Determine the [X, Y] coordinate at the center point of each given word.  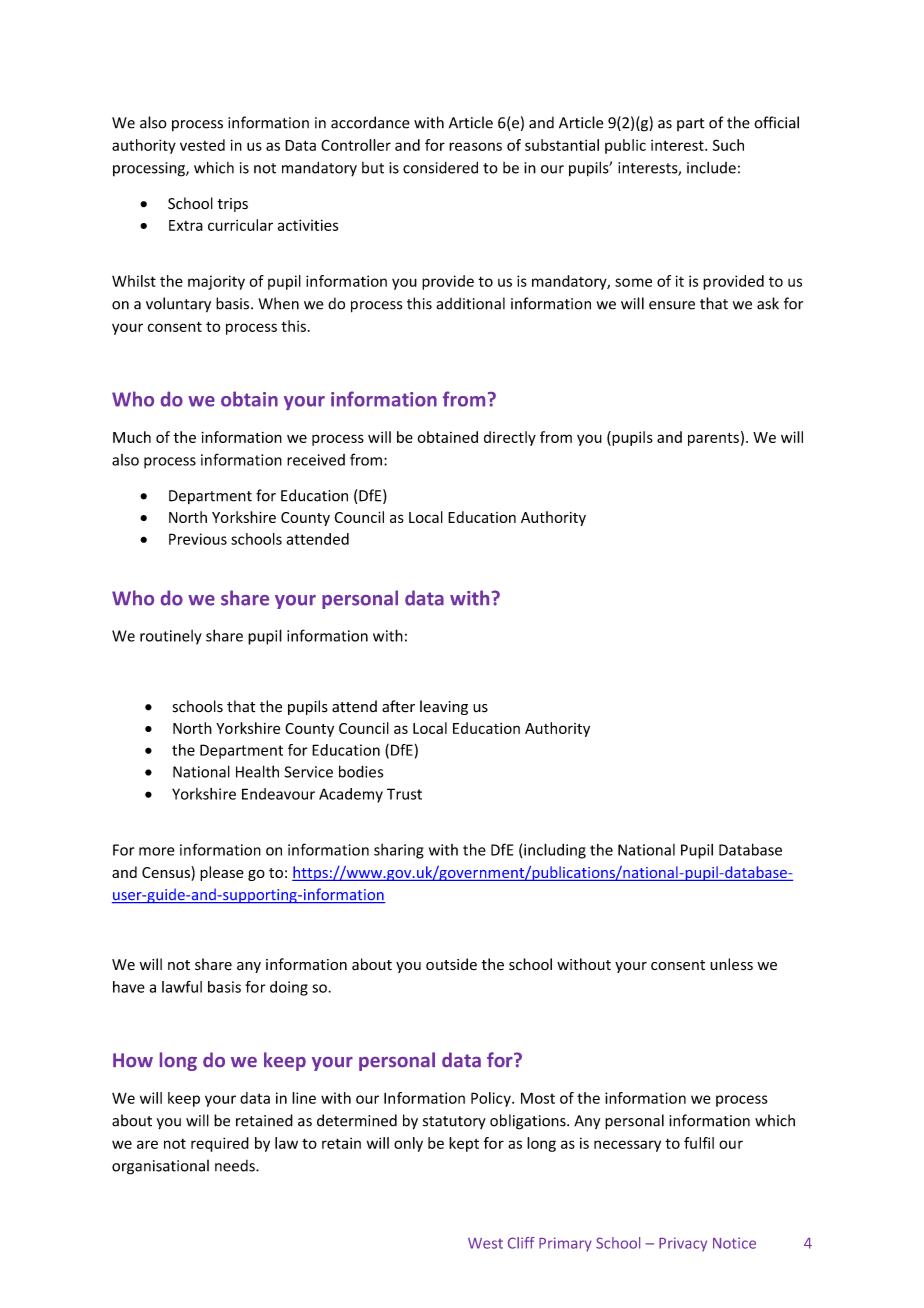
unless [731, 964]
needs [236, 1166]
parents [713, 439]
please [222, 873]
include [711, 167]
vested [202, 145]
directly [510, 438]
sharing [399, 851]
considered [440, 167]
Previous [198, 539]
